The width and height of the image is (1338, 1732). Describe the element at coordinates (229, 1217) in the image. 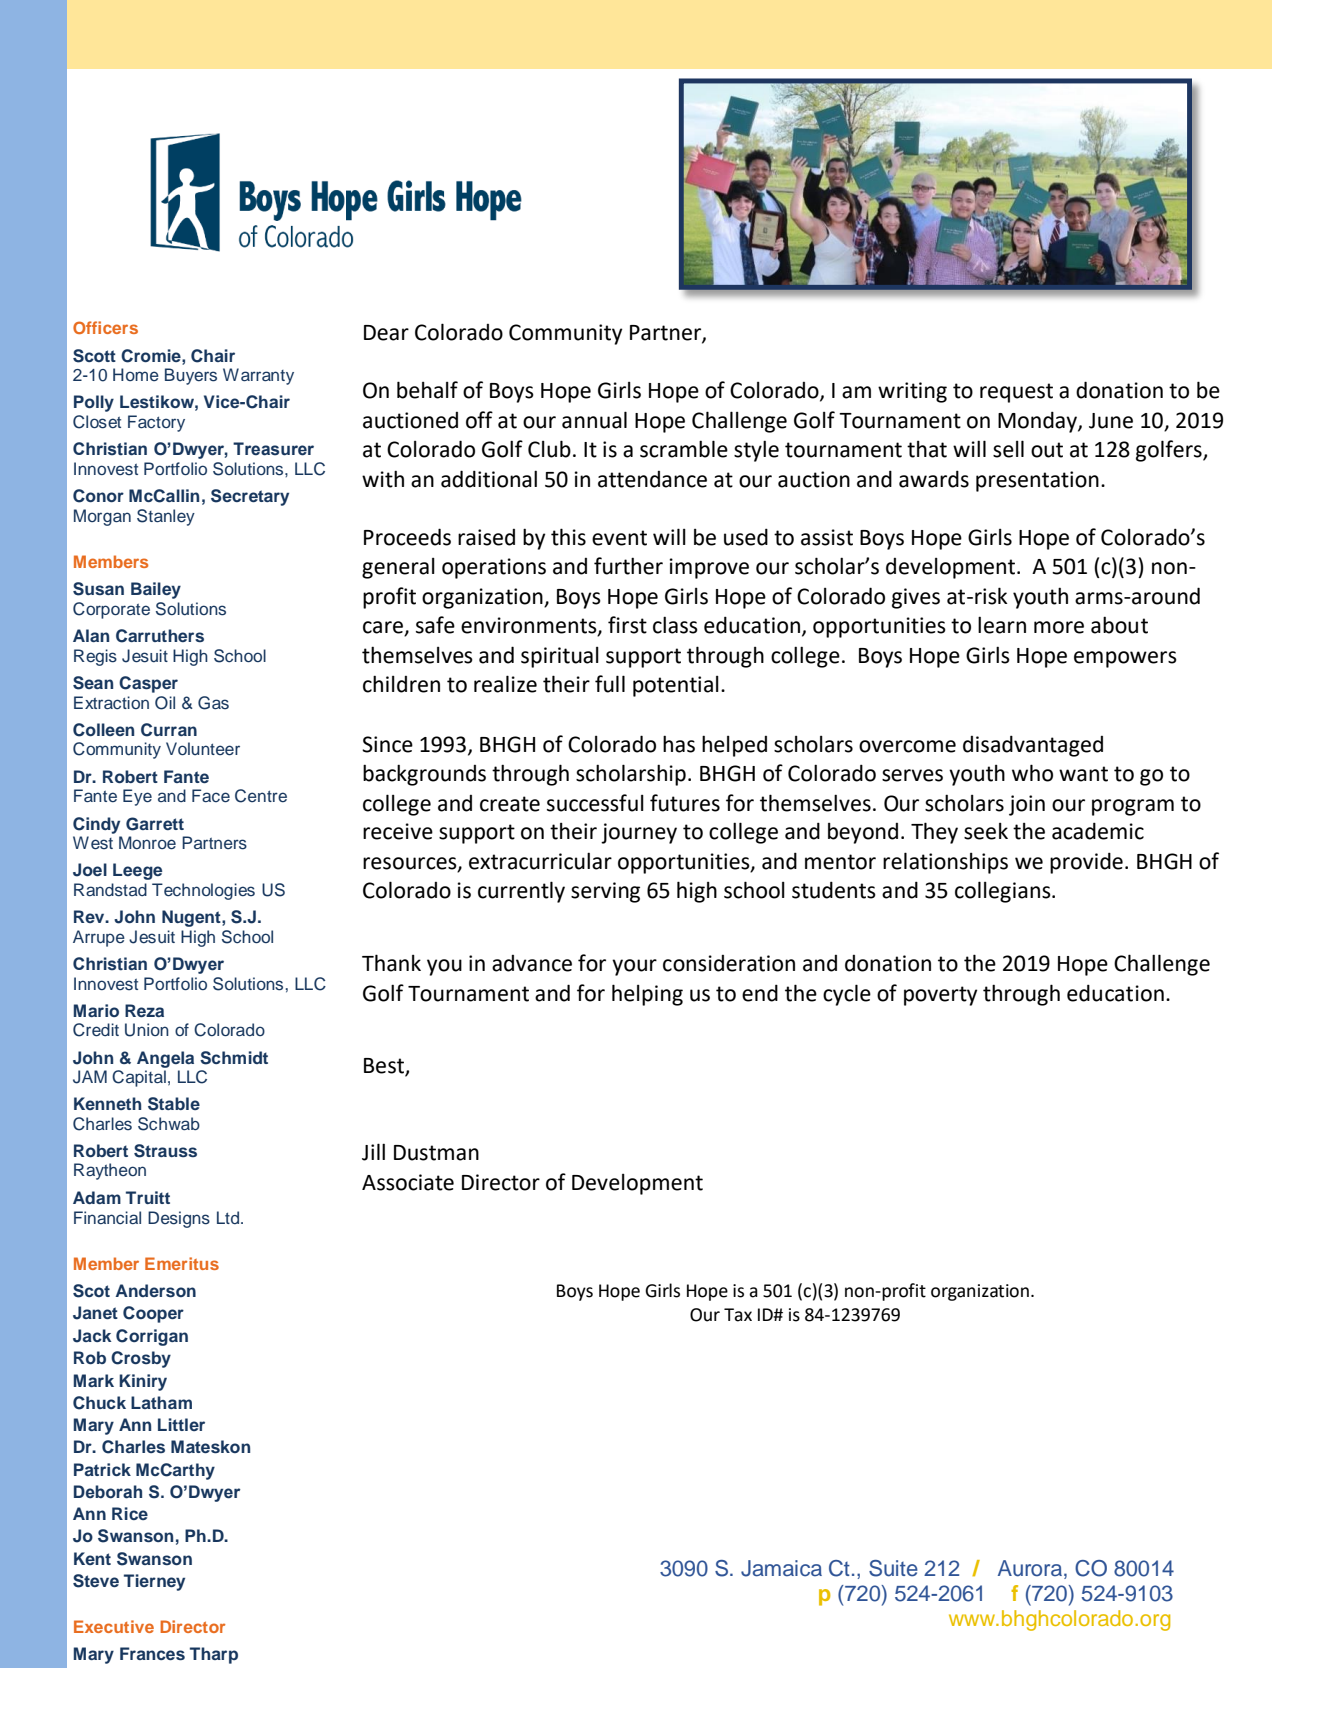

I see `Ltd` at that location.
